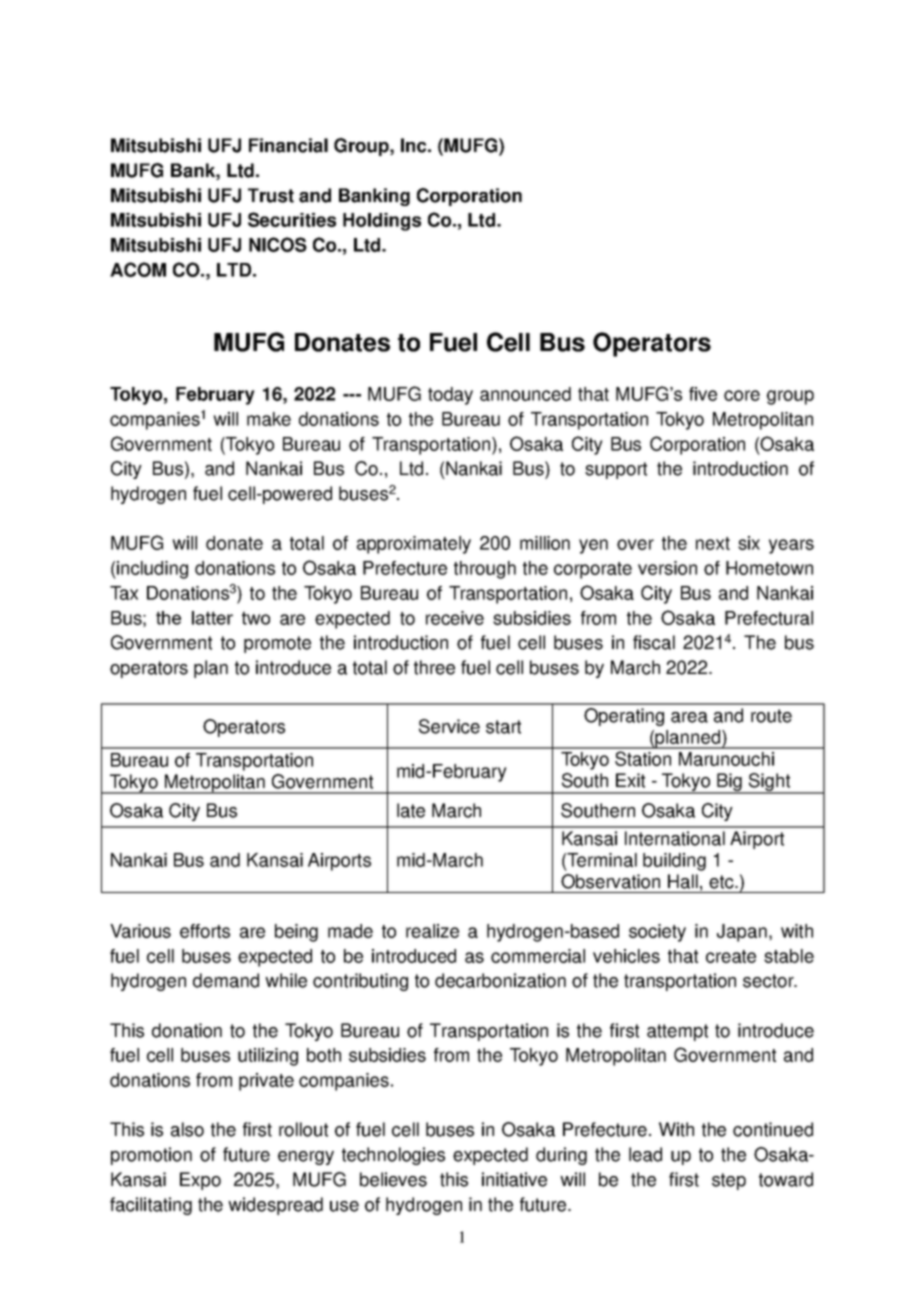 The height and width of the page is (1308, 924). What do you see at coordinates (271, 195) in the page?
I see `Trust` at bounding box center [271, 195].
